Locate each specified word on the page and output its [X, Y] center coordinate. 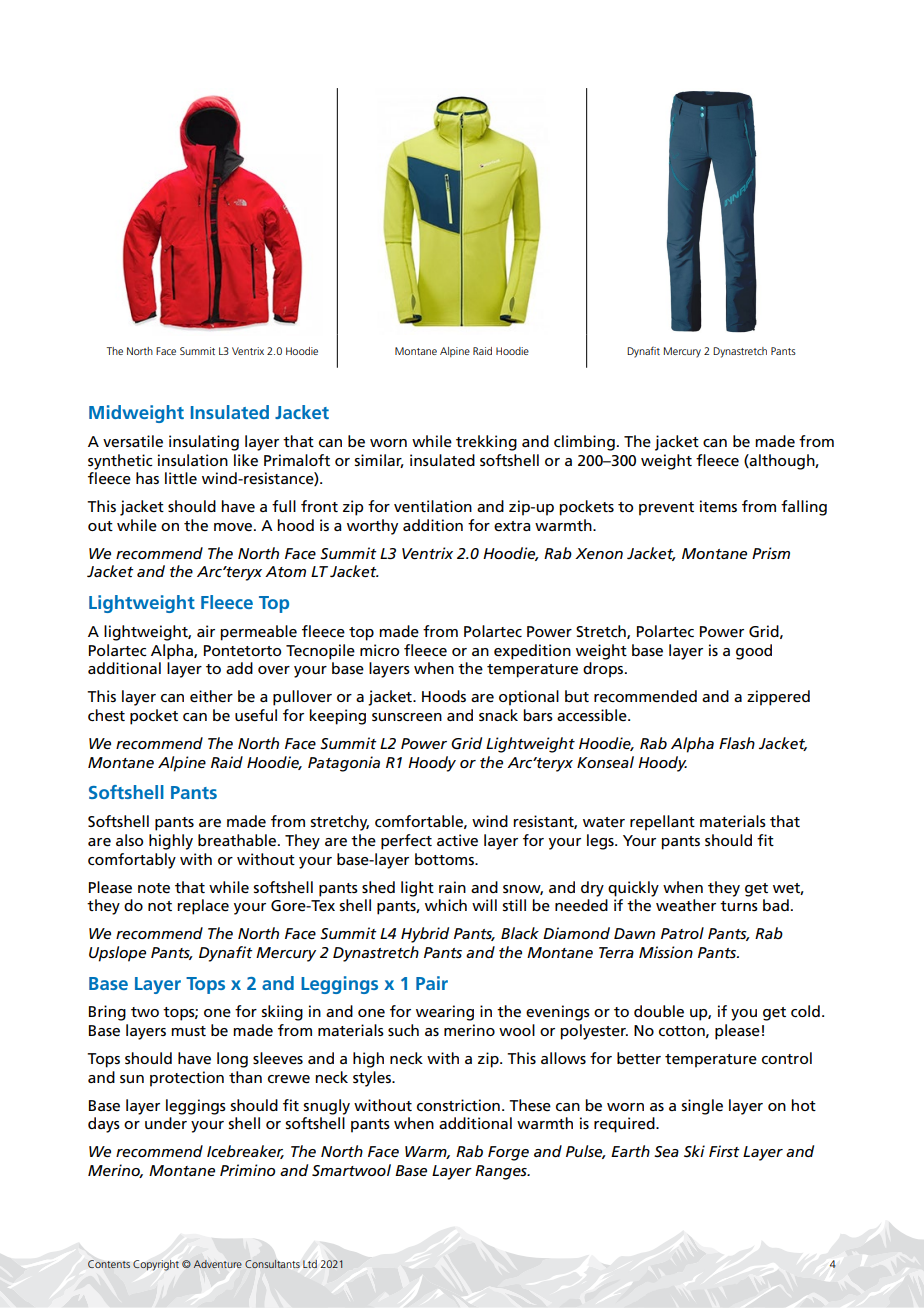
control [787, 1058]
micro [379, 650]
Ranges [502, 1172]
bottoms [445, 859]
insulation [193, 460]
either [211, 696]
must [188, 1031]
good [754, 652]
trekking [486, 443]
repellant [662, 823]
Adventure [218, 1264]
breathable [238, 840]
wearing [445, 1013]
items [718, 506]
